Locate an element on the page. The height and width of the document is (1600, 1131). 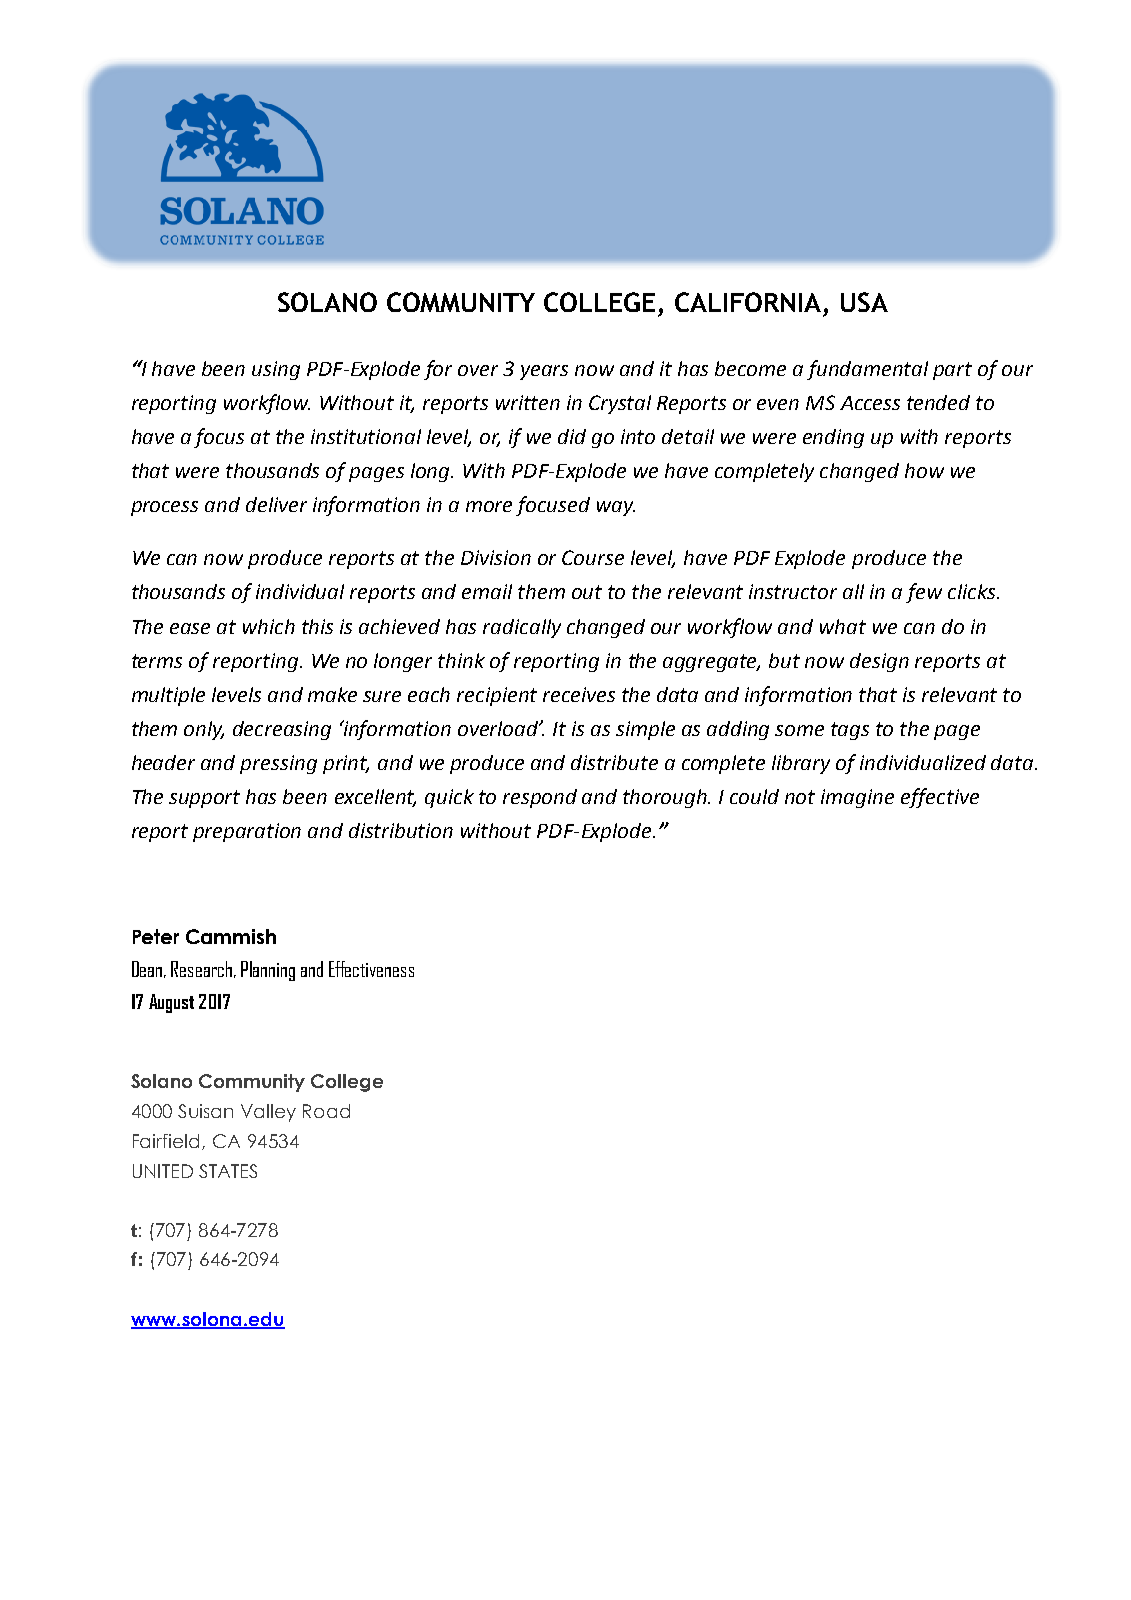
STATES is located at coordinates (228, 1171).
